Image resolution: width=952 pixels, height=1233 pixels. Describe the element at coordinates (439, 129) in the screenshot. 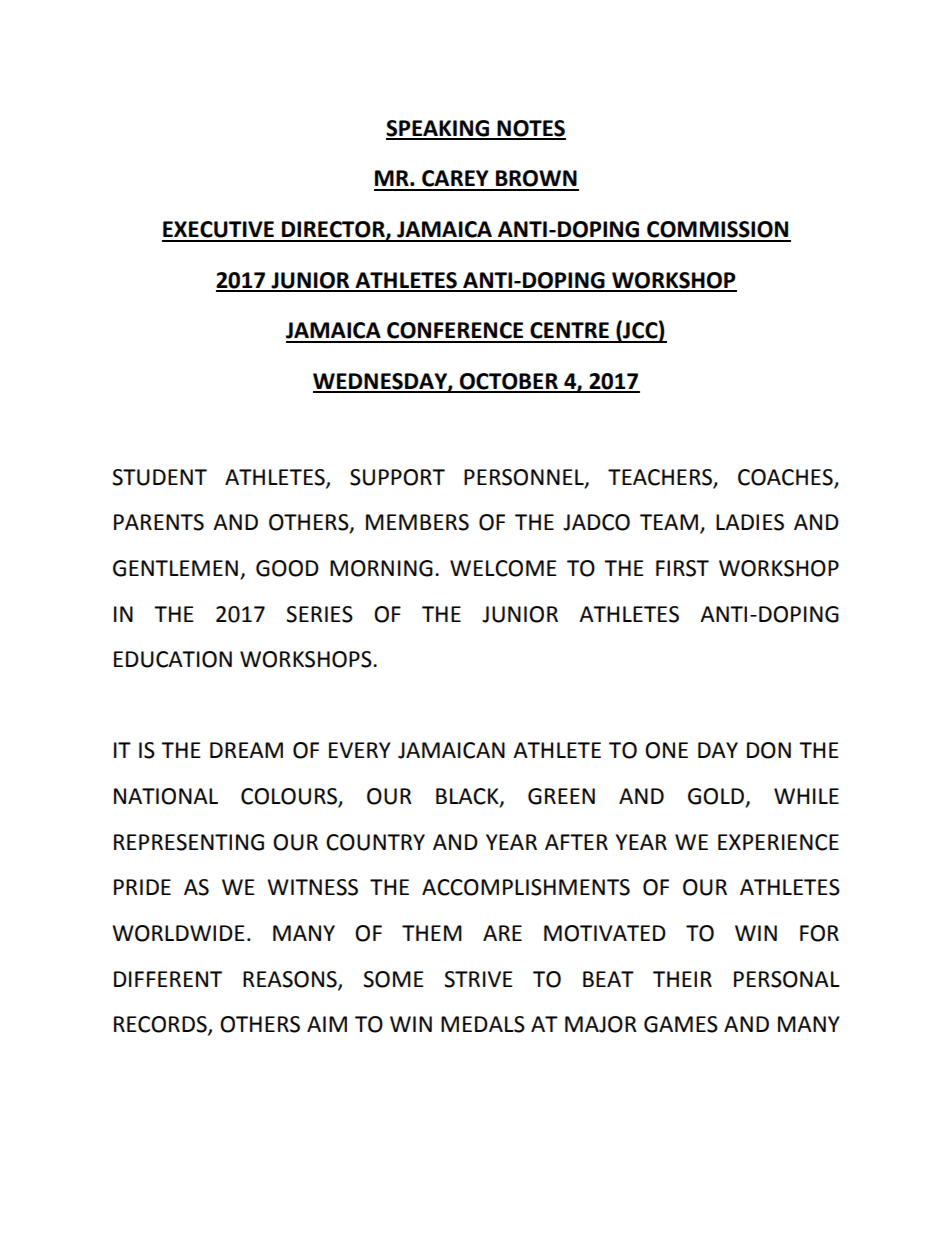

I see `SPEAKING` at that location.
